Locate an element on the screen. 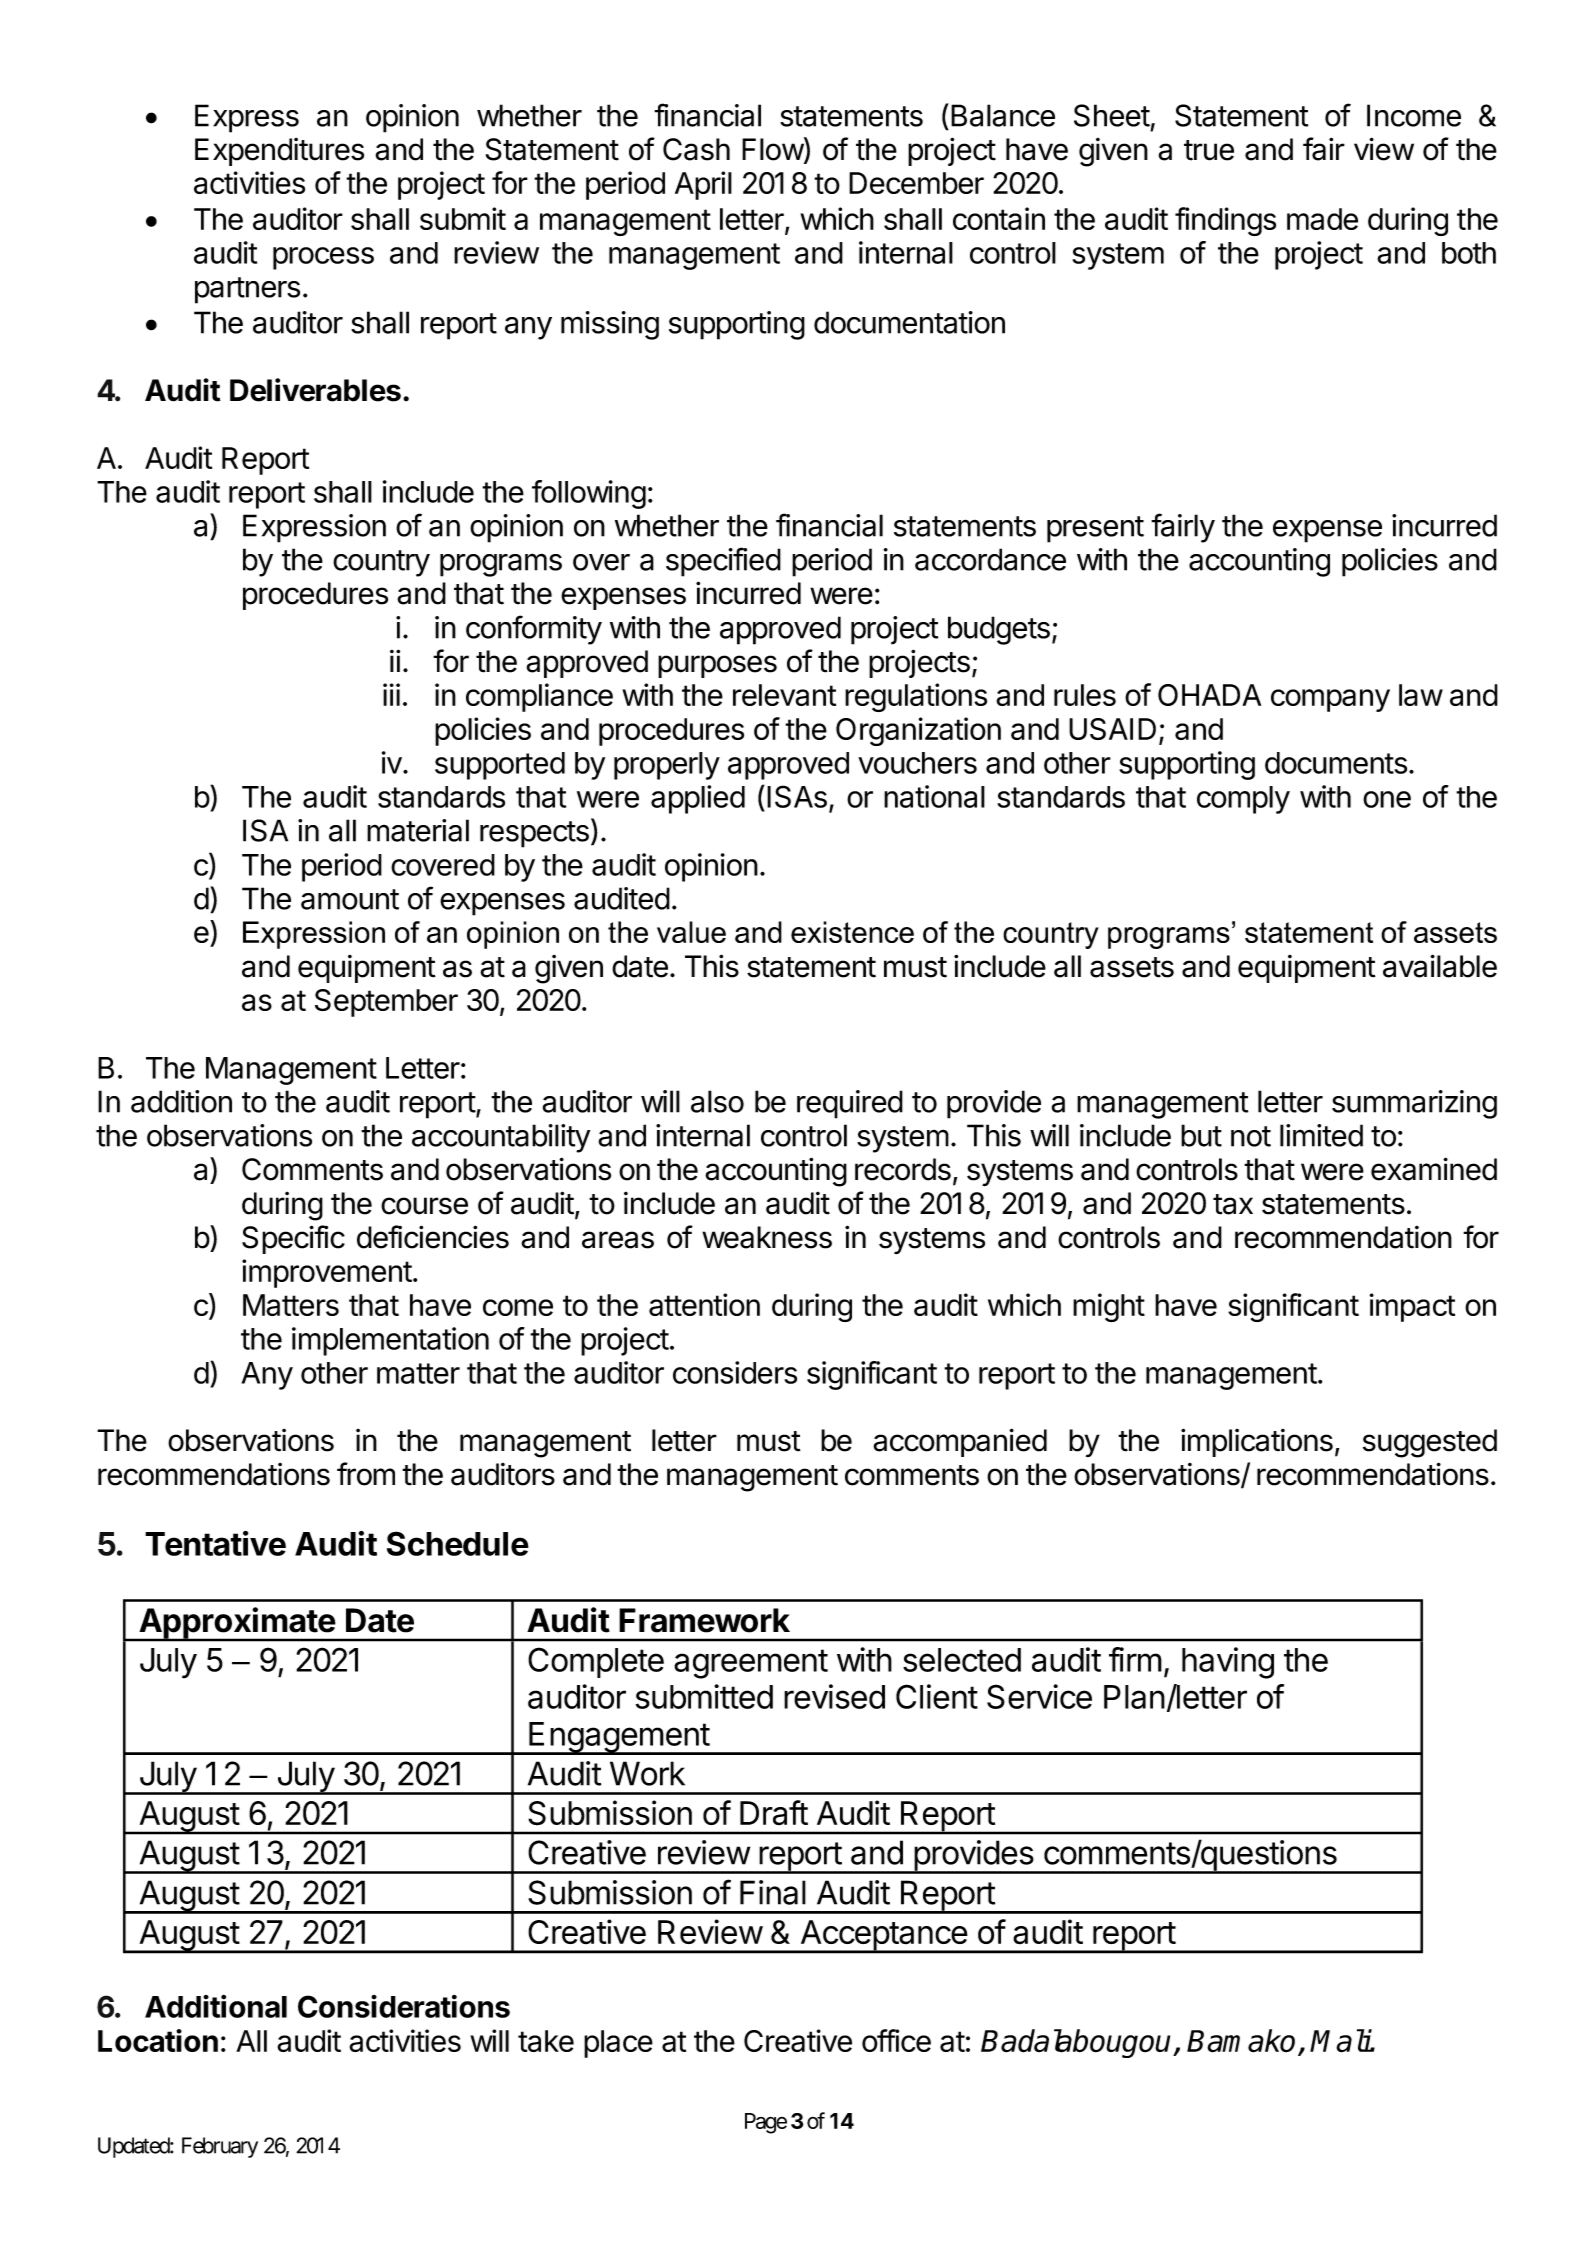 The height and width of the screenshot is (2254, 1594). December is located at coordinates (916, 183).
